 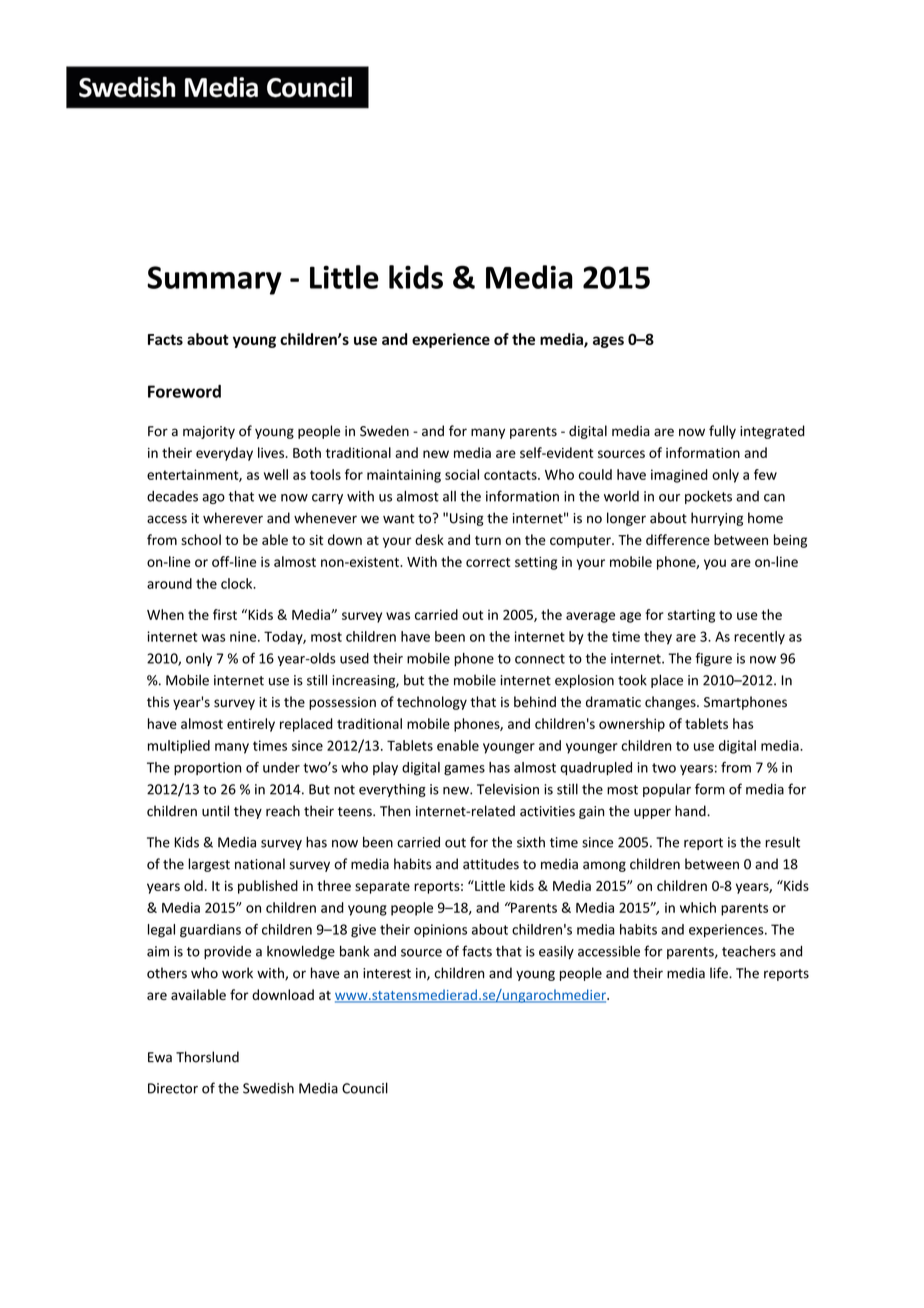 I want to click on Swedish, so click(x=268, y=1088).
